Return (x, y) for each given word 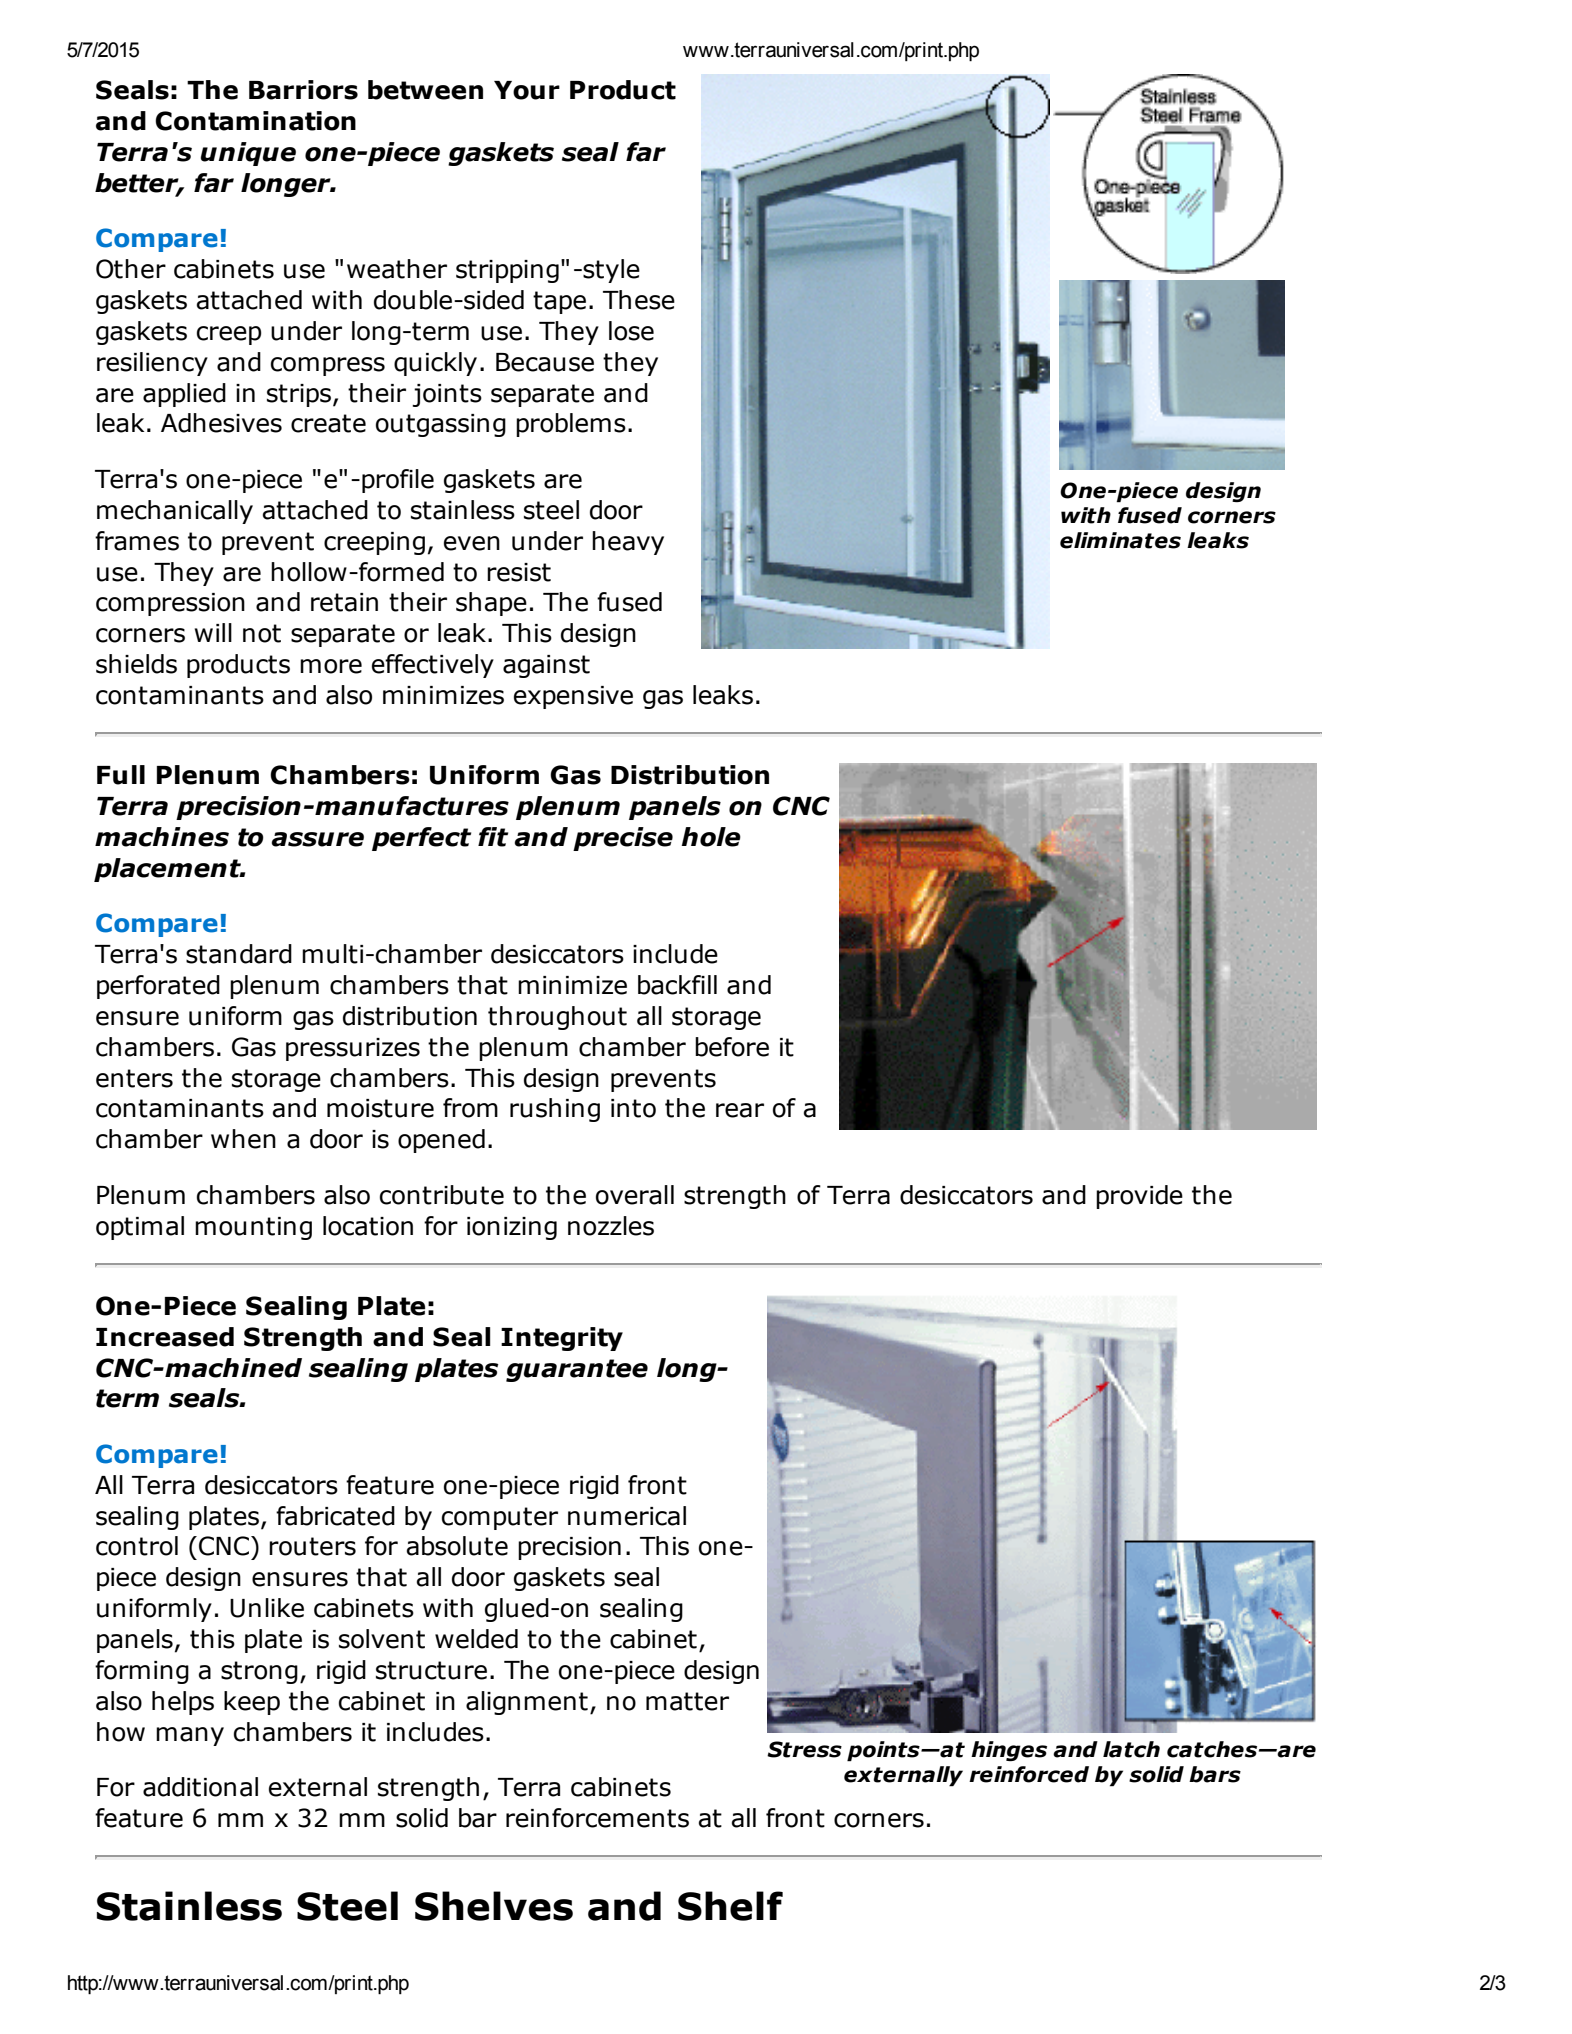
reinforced (1029, 1774)
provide (1139, 1197)
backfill (677, 985)
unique (248, 154)
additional (200, 1787)
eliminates (1120, 540)
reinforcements (597, 1818)
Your (527, 90)
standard (239, 954)
